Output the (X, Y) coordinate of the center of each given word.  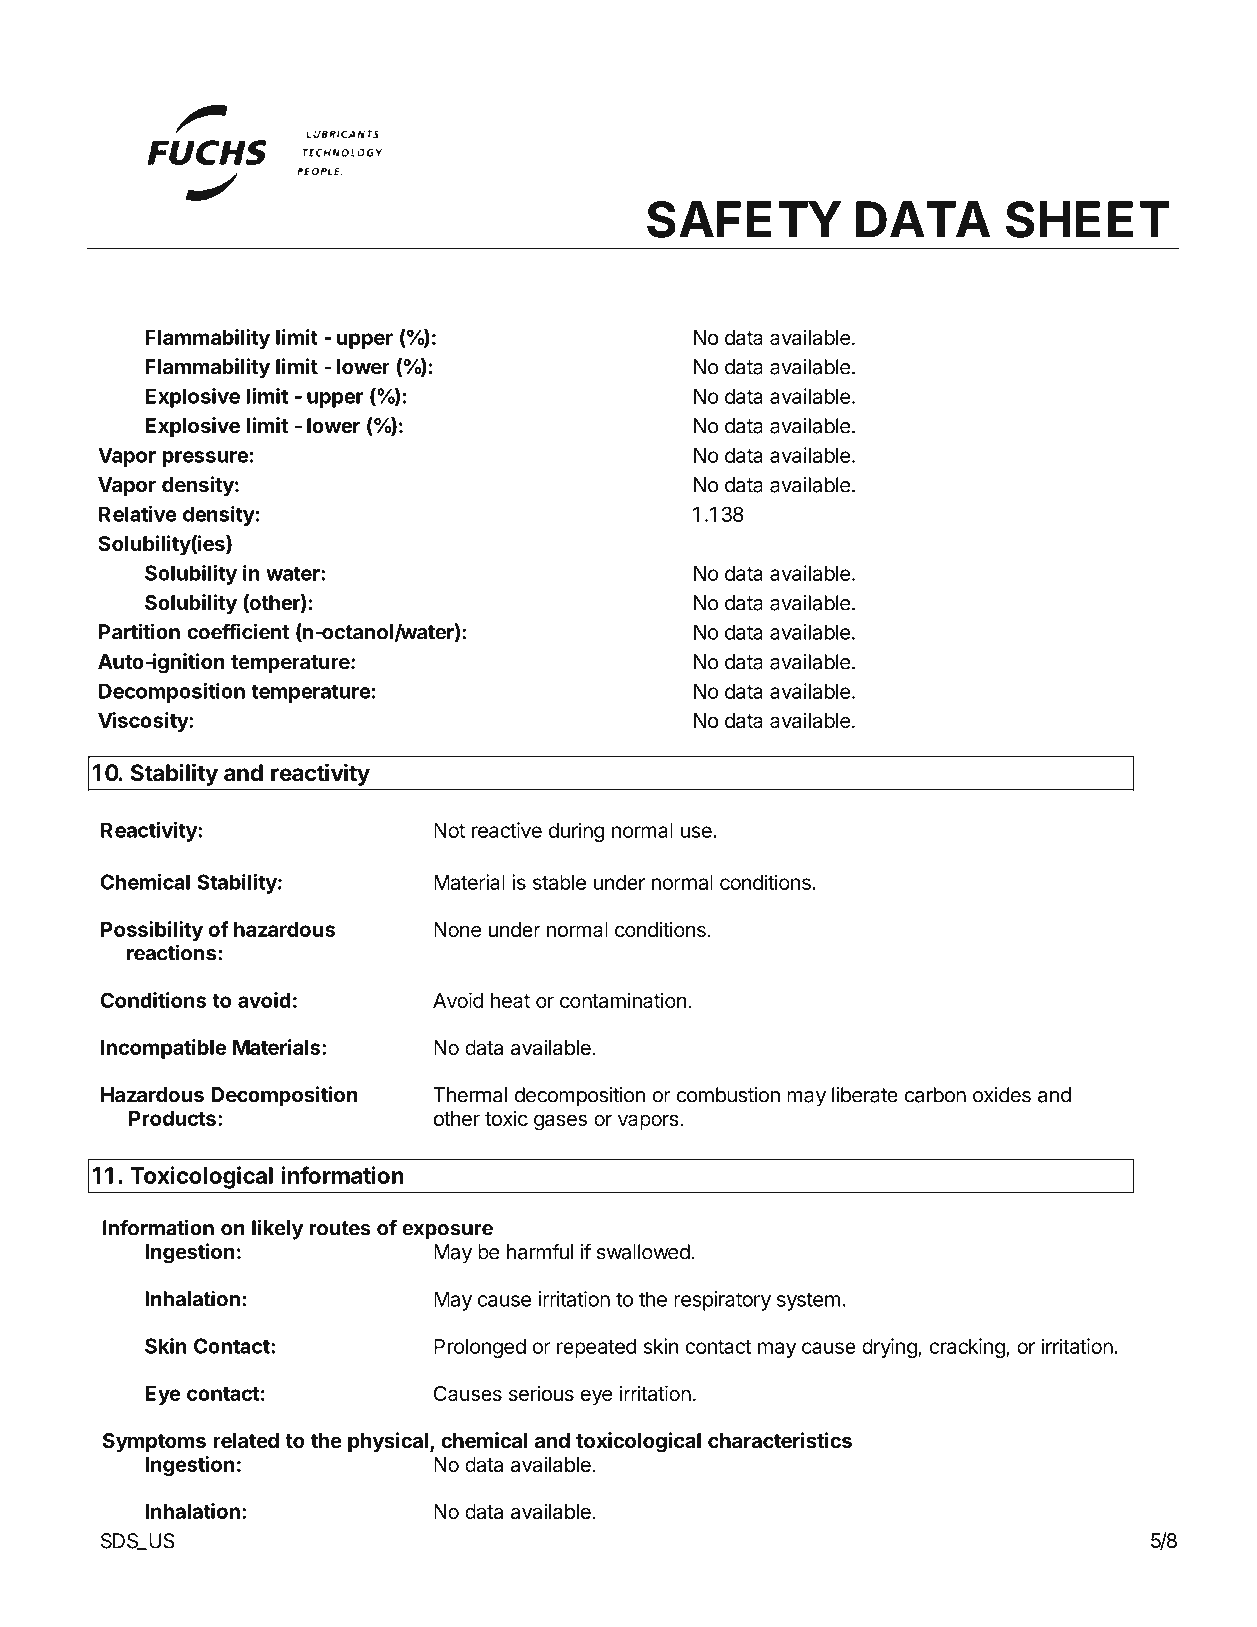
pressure (205, 459)
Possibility (152, 931)
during (576, 832)
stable (559, 882)
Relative (138, 514)
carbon (935, 1095)
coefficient (238, 631)
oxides (1002, 1095)
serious (541, 1393)
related (246, 1440)
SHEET (1088, 219)
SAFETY (744, 219)
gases (560, 1122)
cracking (968, 1348)
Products (172, 1118)
